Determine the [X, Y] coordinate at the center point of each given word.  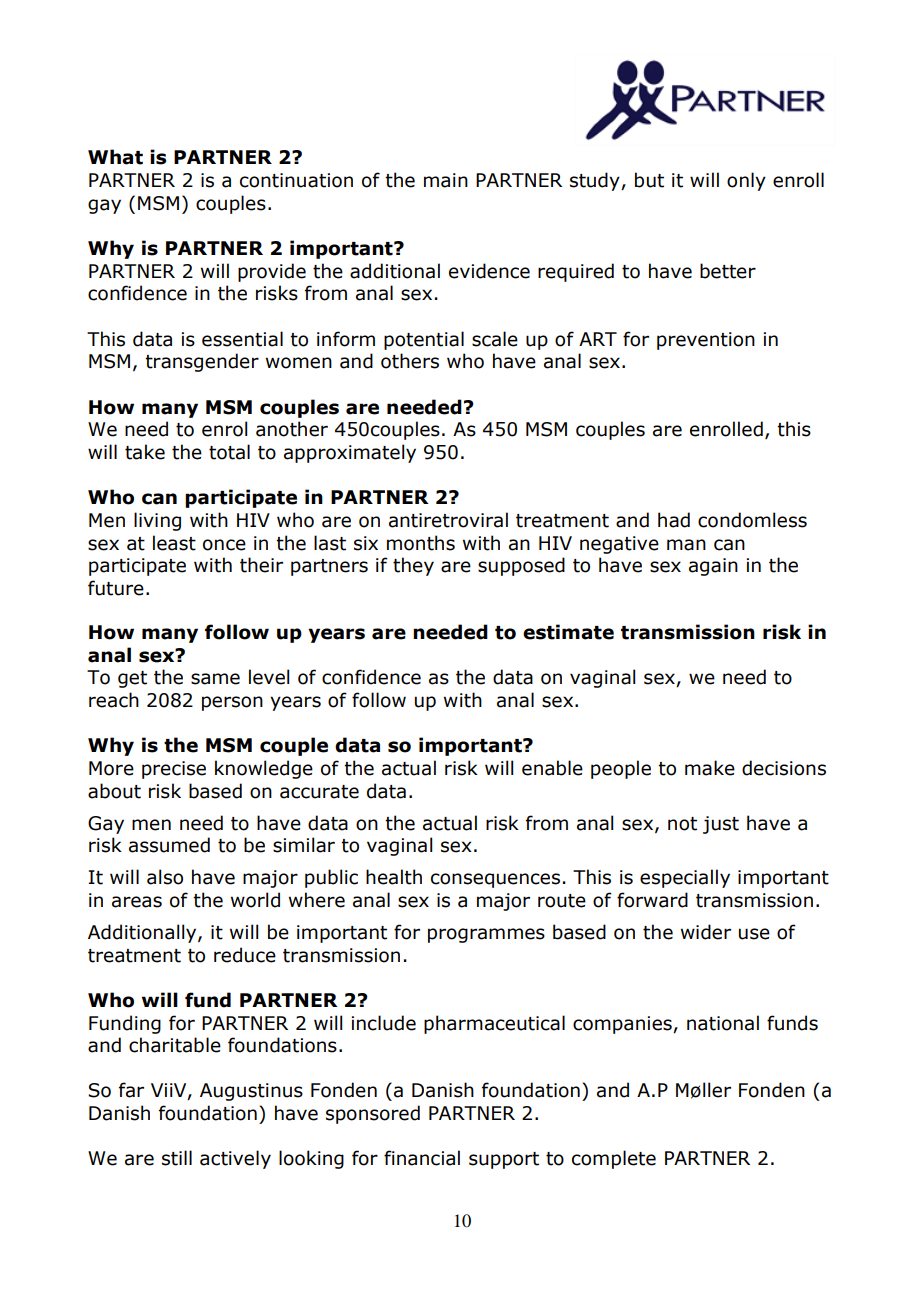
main [446, 180]
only [746, 181]
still [177, 1158]
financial [422, 1158]
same [215, 679]
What [115, 157]
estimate [568, 632]
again [713, 567]
